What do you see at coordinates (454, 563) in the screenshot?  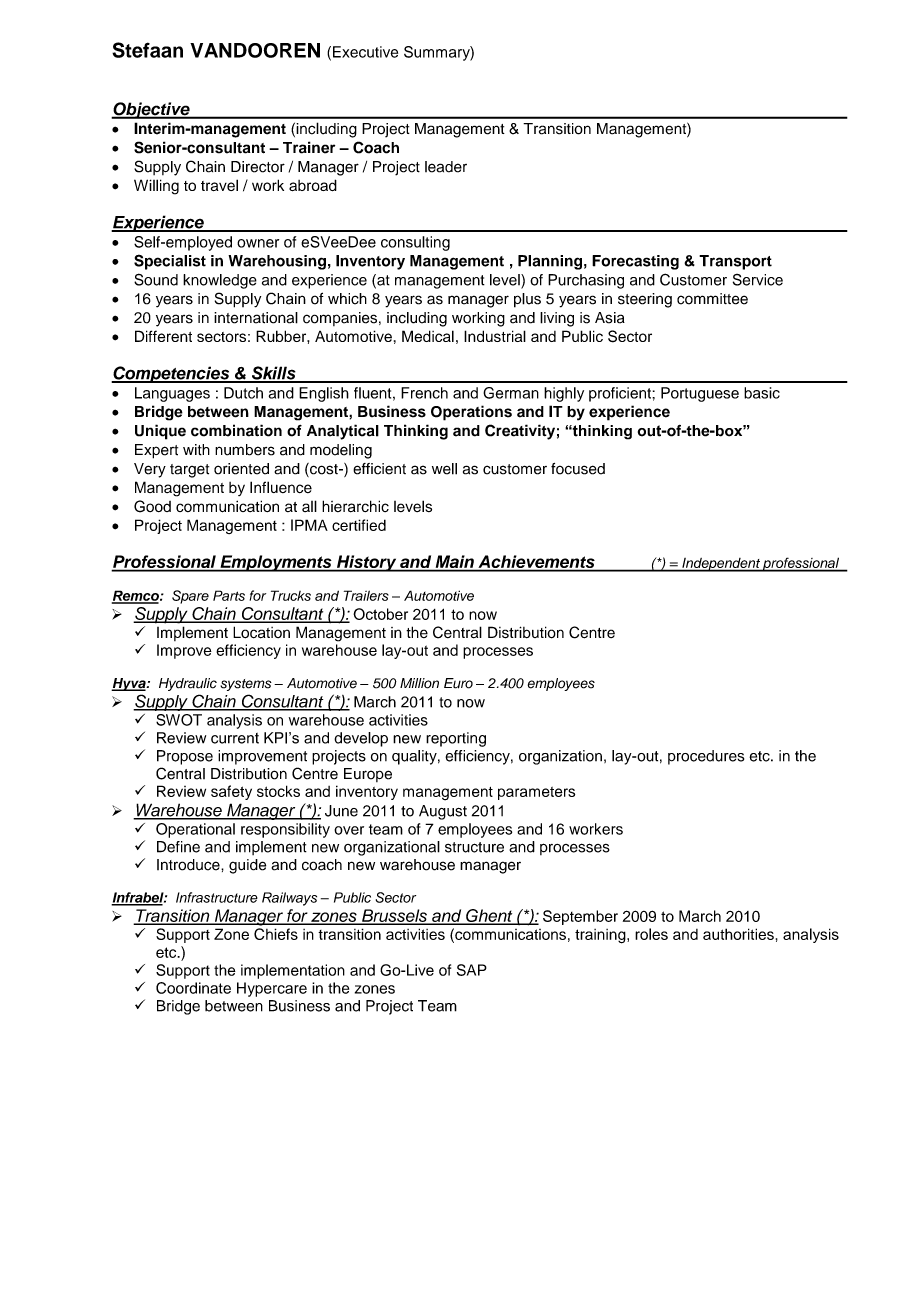 I see `Main` at bounding box center [454, 563].
